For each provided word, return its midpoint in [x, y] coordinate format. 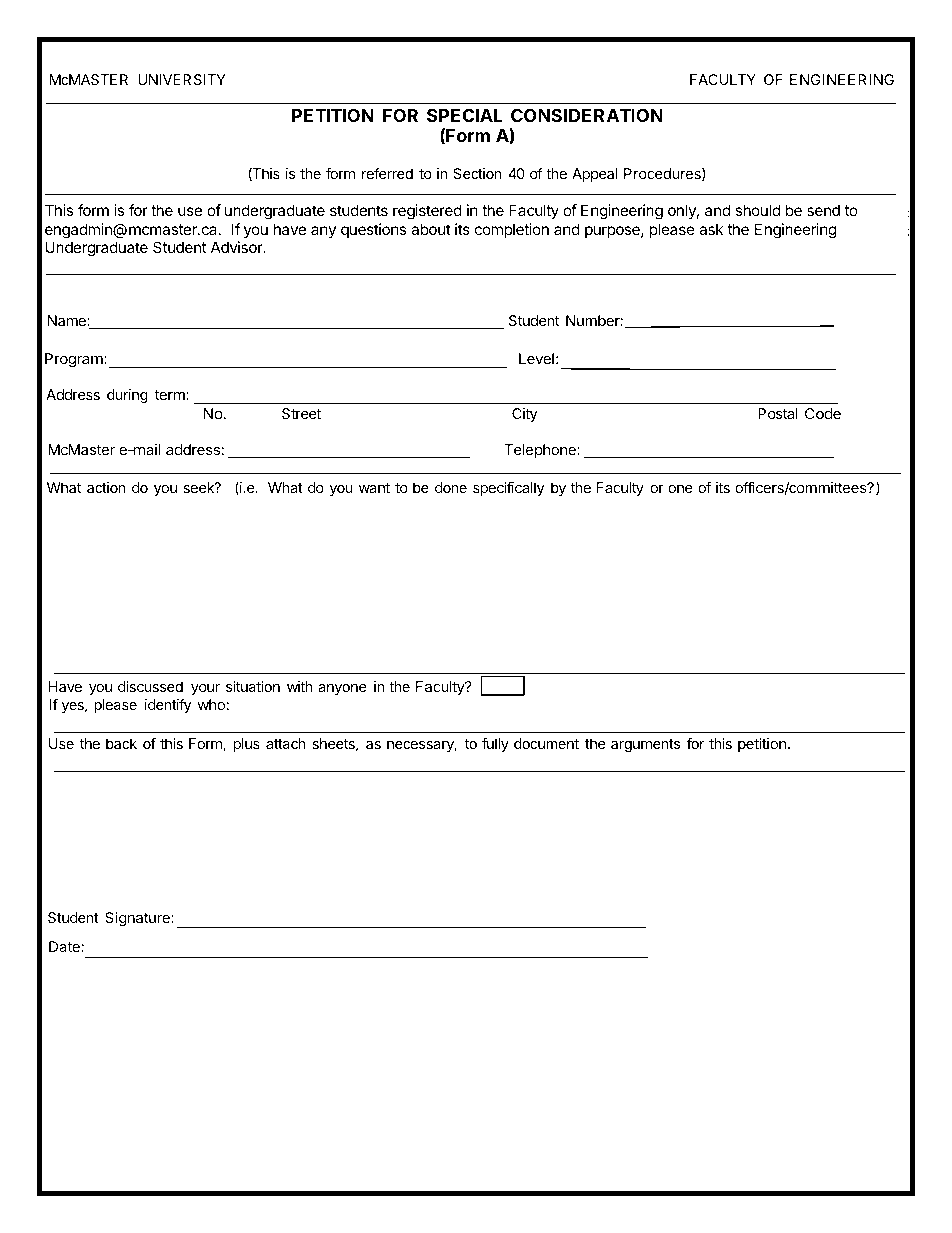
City [524, 415]
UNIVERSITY [182, 79]
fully [495, 745]
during [127, 396]
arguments [645, 745]
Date [64, 946]
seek [199, 487]
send [823, 210]
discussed [150, 686]
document [546, 743]
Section [477, 173]
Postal [778, 413]
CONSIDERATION [587, 115]
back [121, 743]
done [451, 487]
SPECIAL [465, 115]
